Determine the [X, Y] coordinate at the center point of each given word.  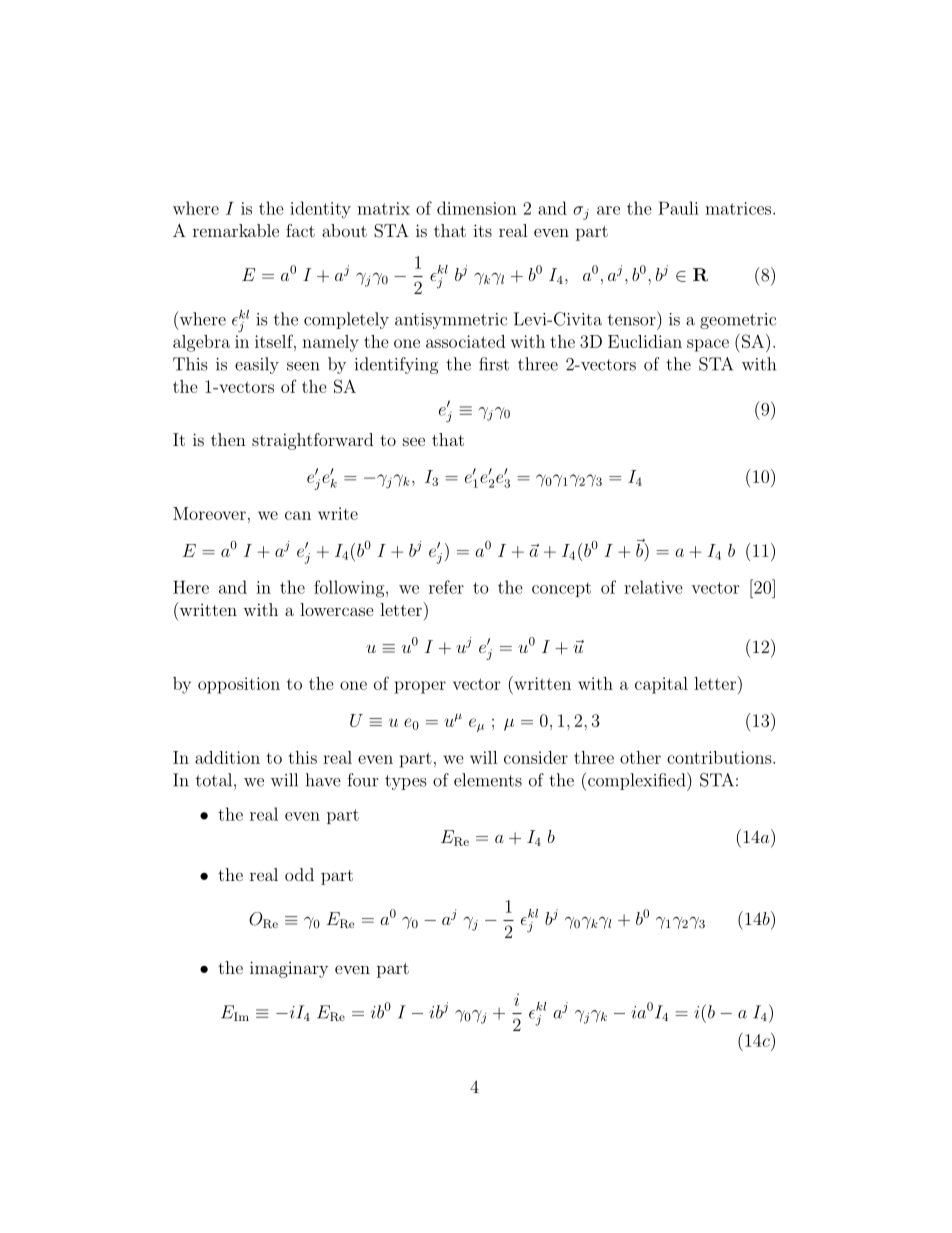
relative [653, 587]
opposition [239, 685]
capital [661, 685]
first [494, 364]
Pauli [678, 208]
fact [300, 230]
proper [420, 687]
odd [299, 874]
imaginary [289, 969]
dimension [477, 208]
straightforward [312, 441]
